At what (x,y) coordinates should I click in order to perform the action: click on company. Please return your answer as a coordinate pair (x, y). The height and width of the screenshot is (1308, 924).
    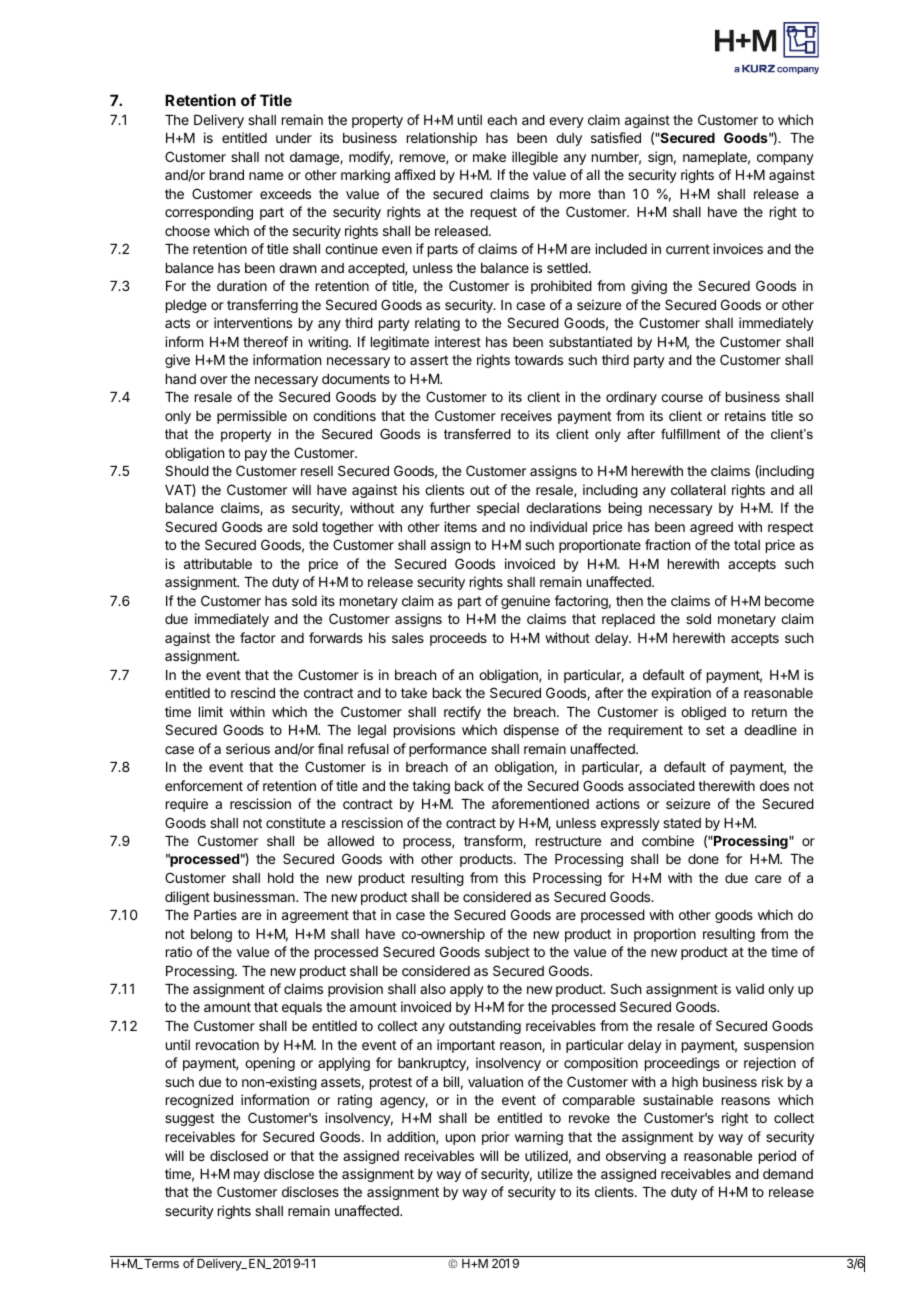
    Looking at the image, I should click on (785, 159).
